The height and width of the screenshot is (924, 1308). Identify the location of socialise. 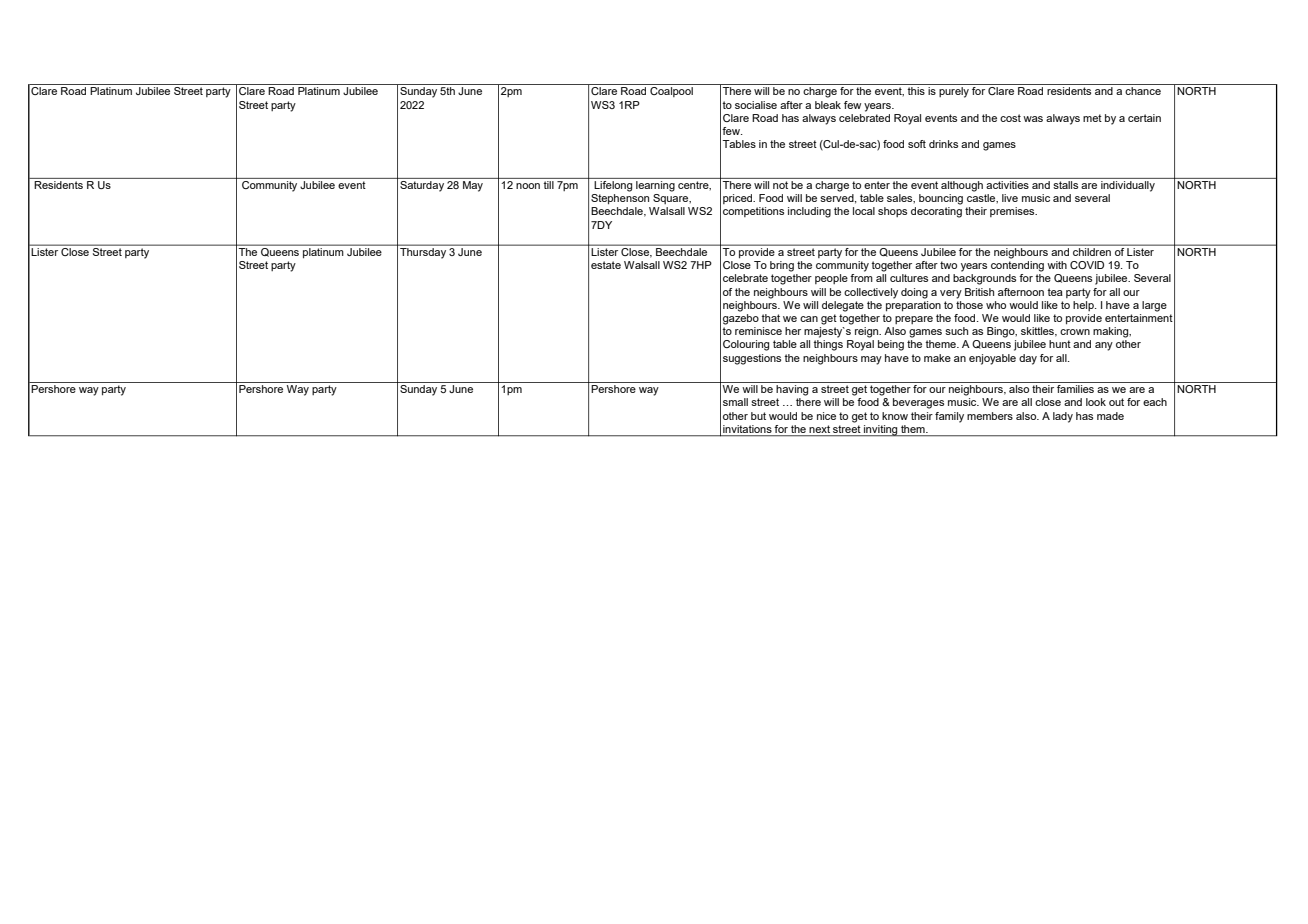
(756, 105).
